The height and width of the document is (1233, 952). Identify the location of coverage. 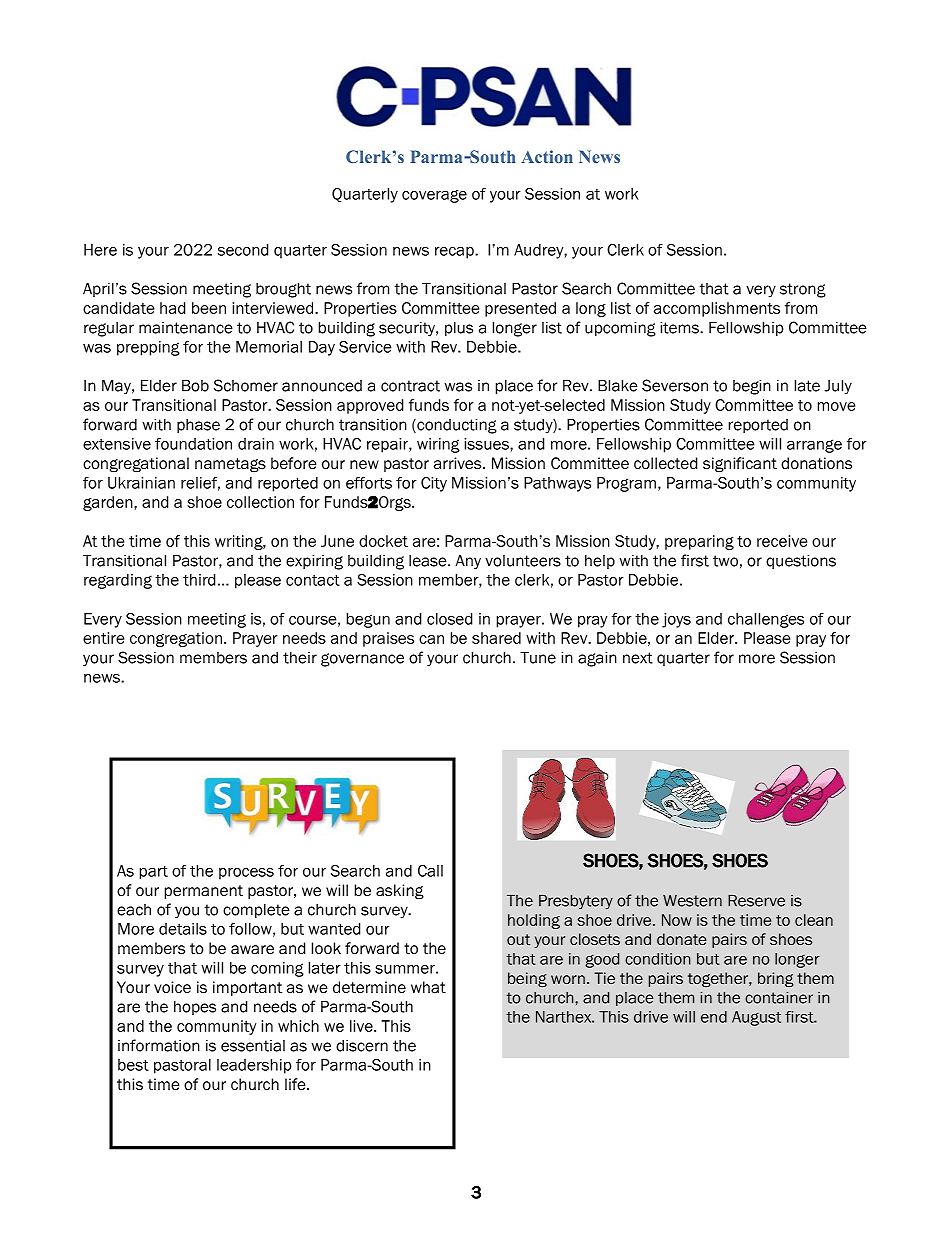
(434, 196).
